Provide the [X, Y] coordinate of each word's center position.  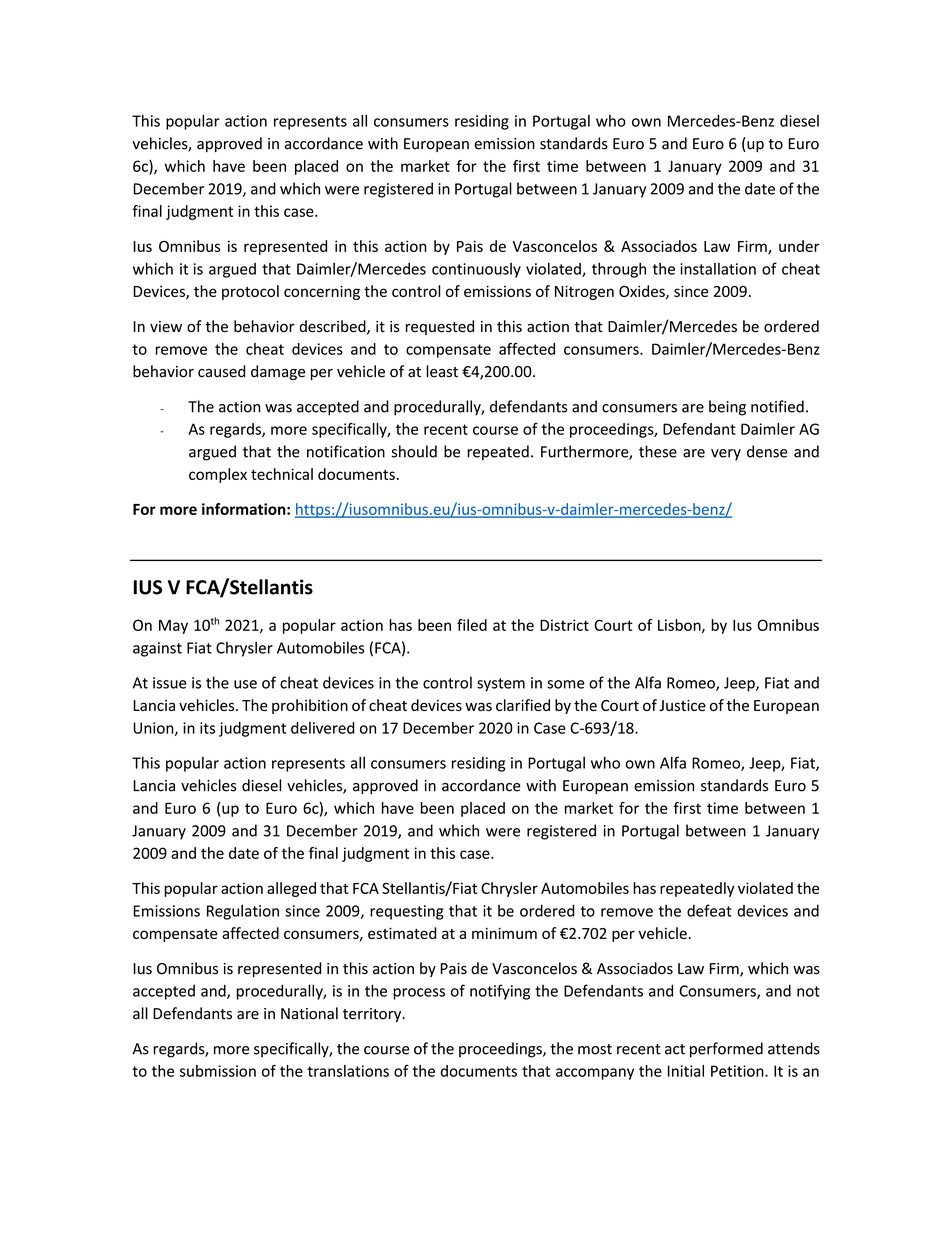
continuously [476, 270]
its [207, 728]
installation [718, 269]
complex [218, 475]
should [414, 451]
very [726, 455]
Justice [682, 705]
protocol [250, 292]
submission [218, 1071]
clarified [523, 705]
